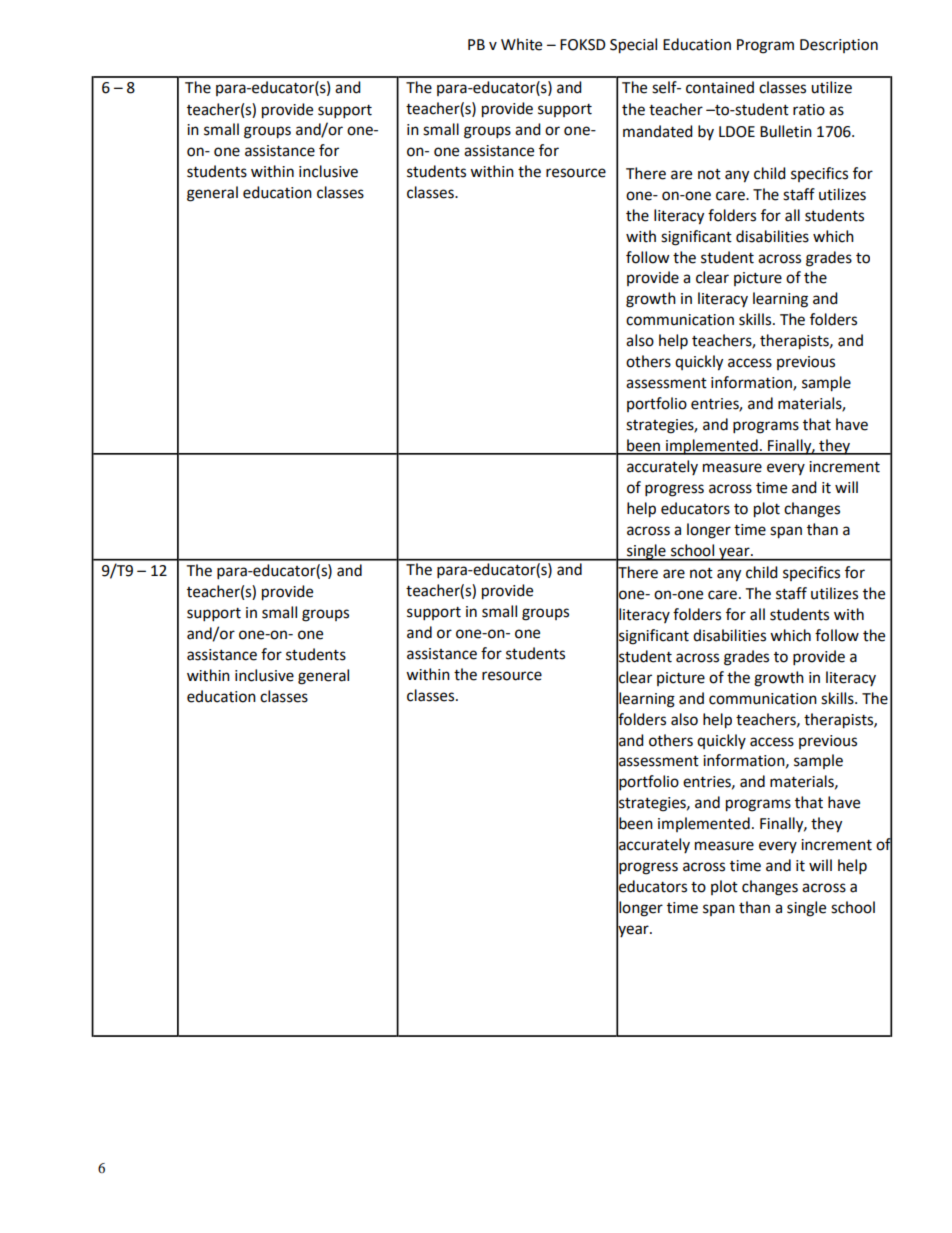 This page has width=952, height=1233. I want to click on White, so click(521, 44).
